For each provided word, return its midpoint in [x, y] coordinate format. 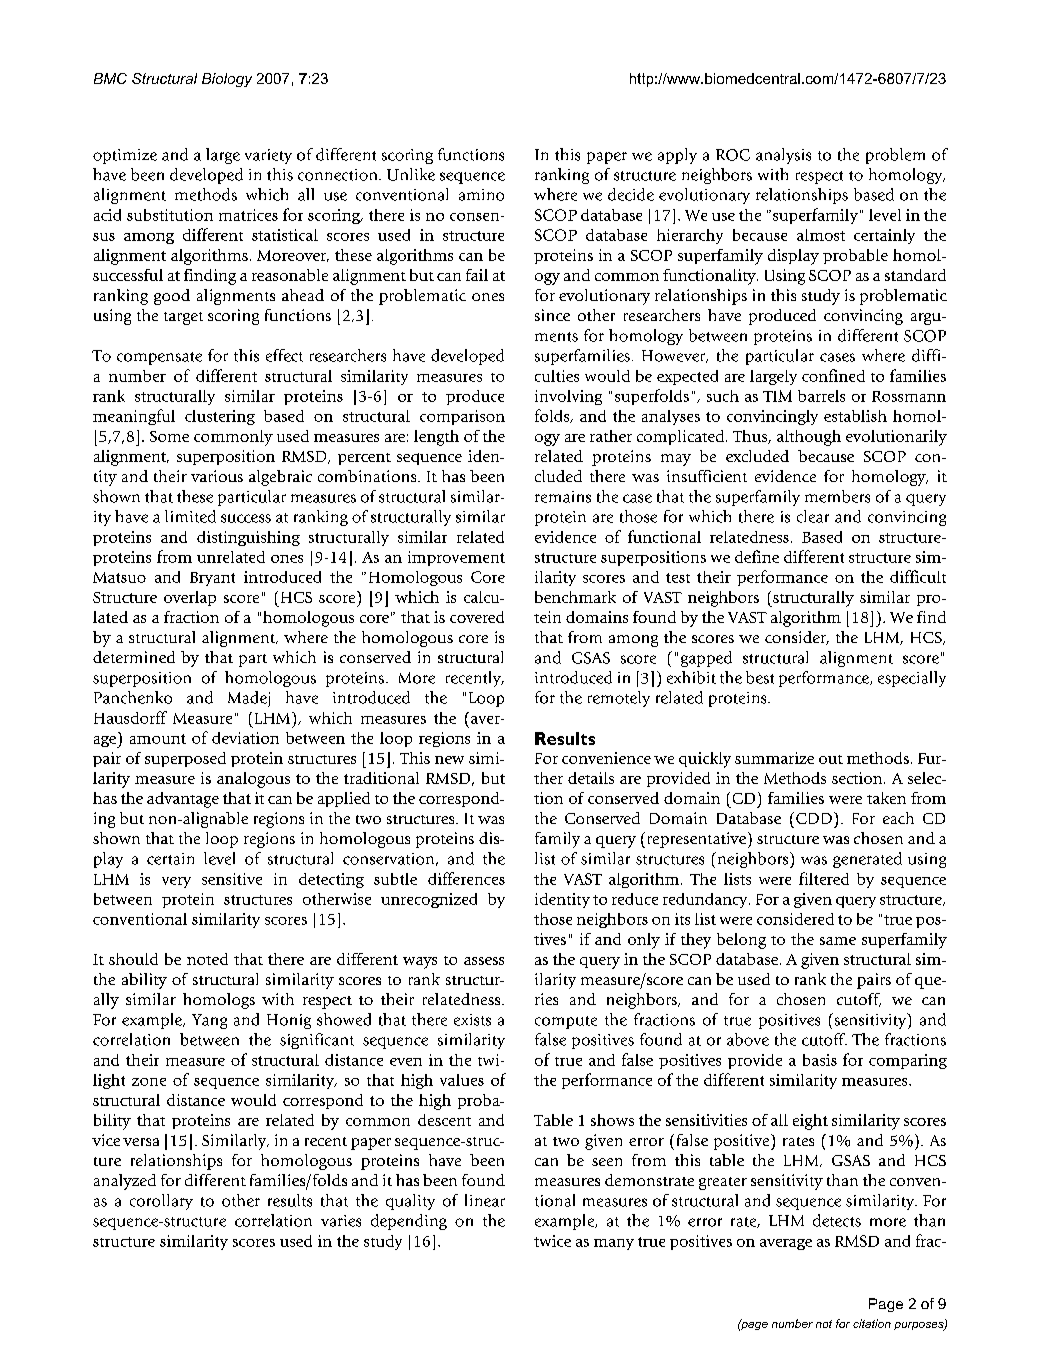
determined [134, 657]
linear [485, 1200]
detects [837, 1220]
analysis [783, 156]
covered [477, 617]
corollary [161, 1202]
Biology [227, 80]
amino [481, 195]
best [760, 677]
